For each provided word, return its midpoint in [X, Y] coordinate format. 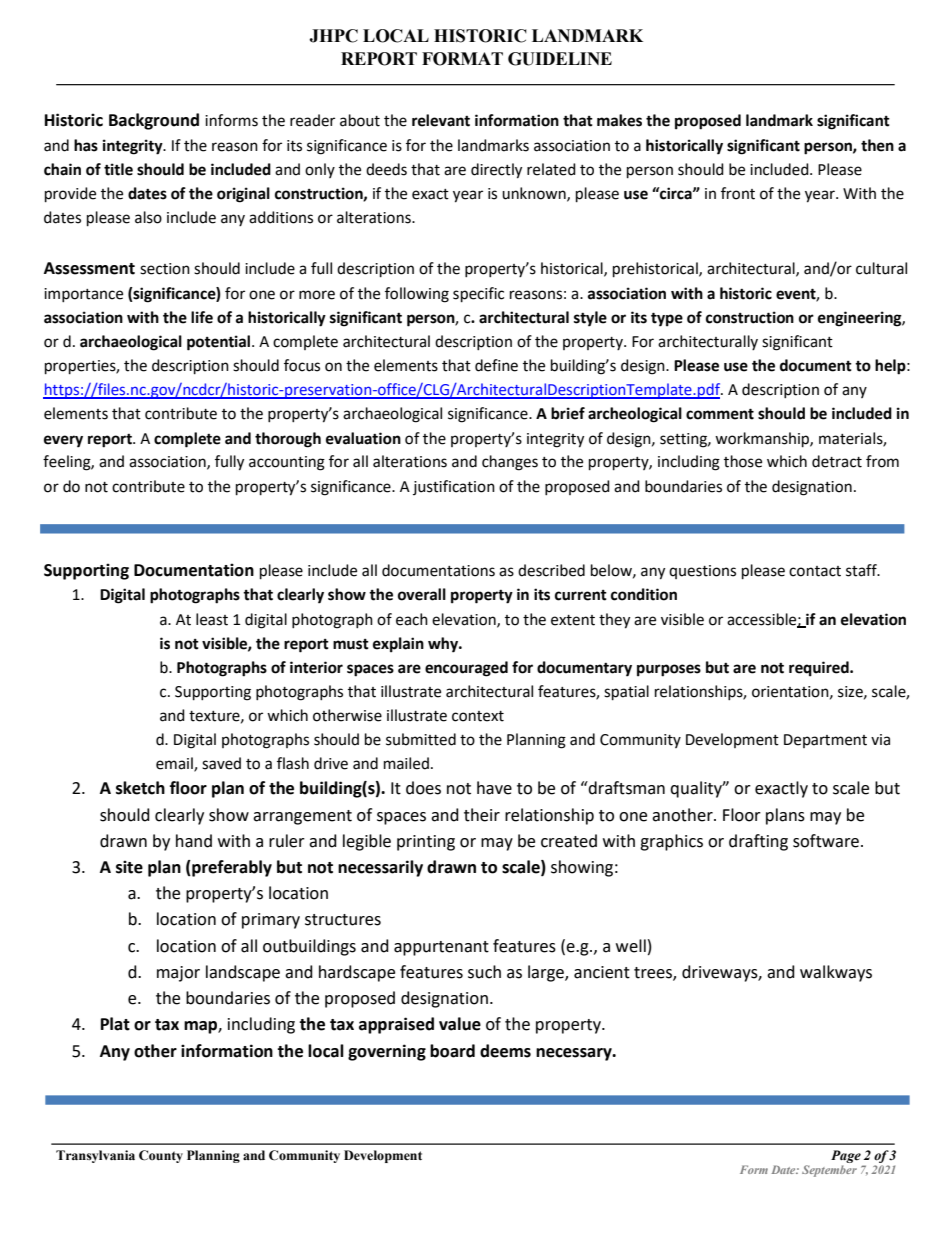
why [444, 645]
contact [815, 571]
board [452, 1051]
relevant [441, 120]
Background [154, 121]
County [161, 1156]
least [212, 619]
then [877, 145]
